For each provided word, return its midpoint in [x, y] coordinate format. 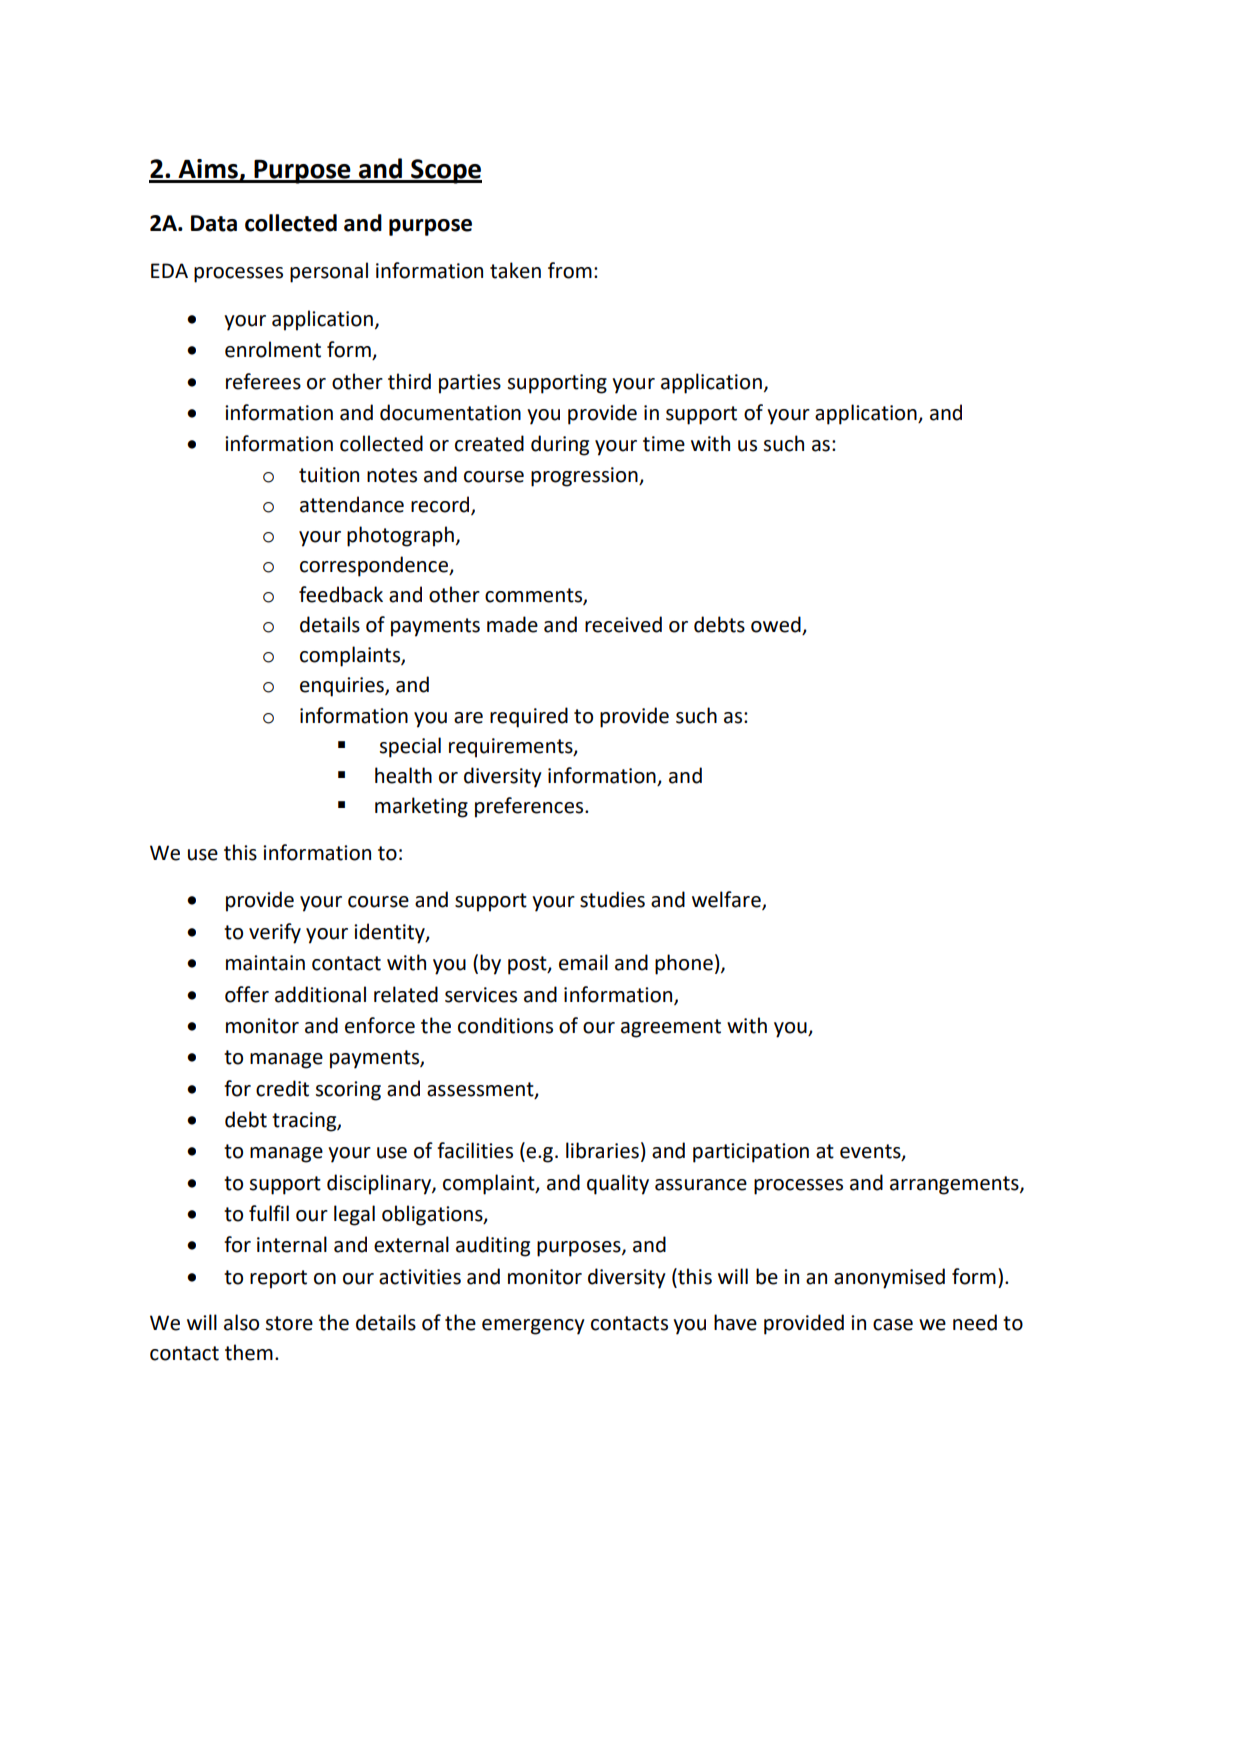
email [583, 962]
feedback [341, 594]
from [570, 270]
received [623, 624]
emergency [533, 1327]
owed [777, 625]
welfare [727, 900]
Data [214, 223]
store [289, 1323]
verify [275, 933]
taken [515, 270]
